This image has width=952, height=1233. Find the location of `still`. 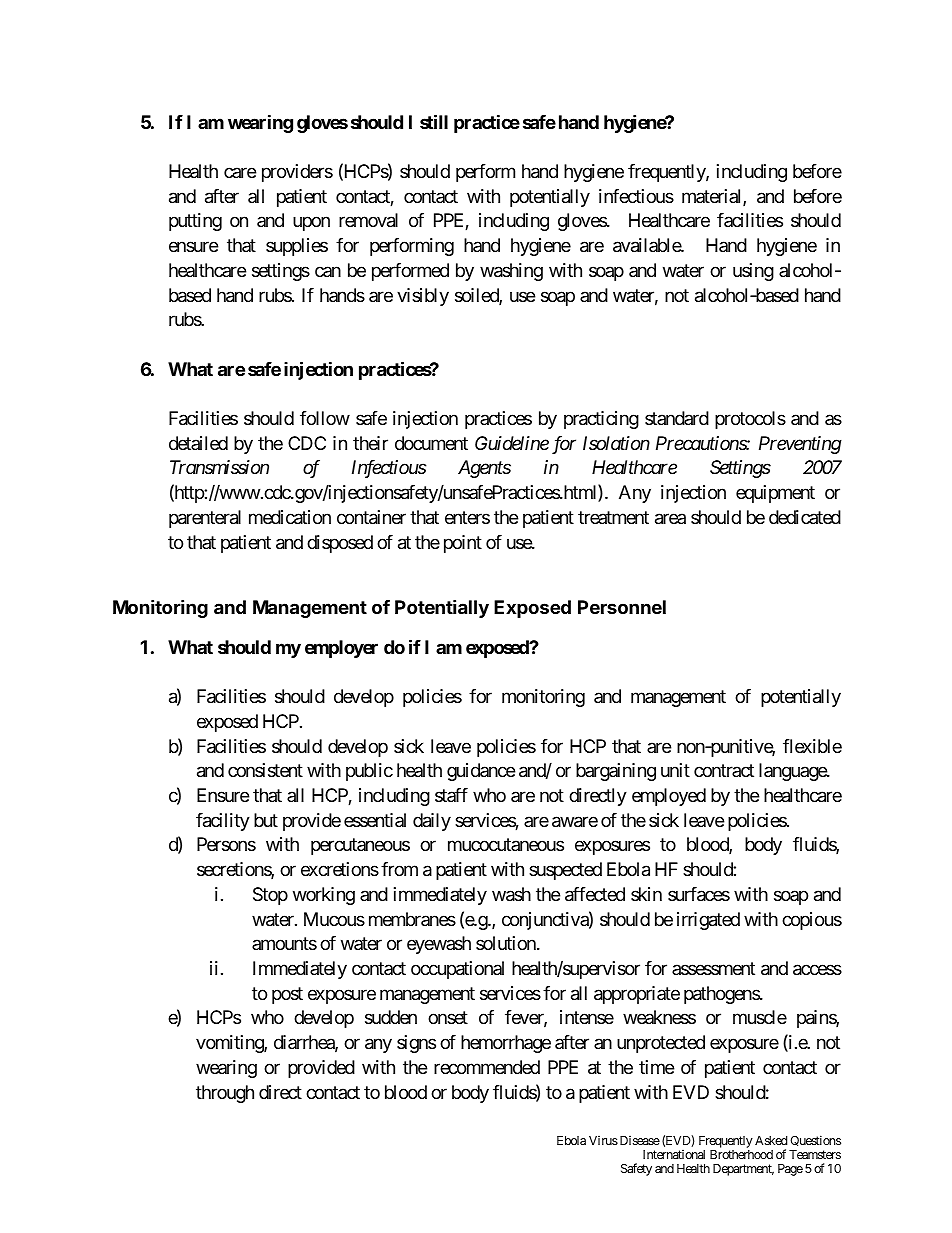

still is located at coordinates (434, 121).
